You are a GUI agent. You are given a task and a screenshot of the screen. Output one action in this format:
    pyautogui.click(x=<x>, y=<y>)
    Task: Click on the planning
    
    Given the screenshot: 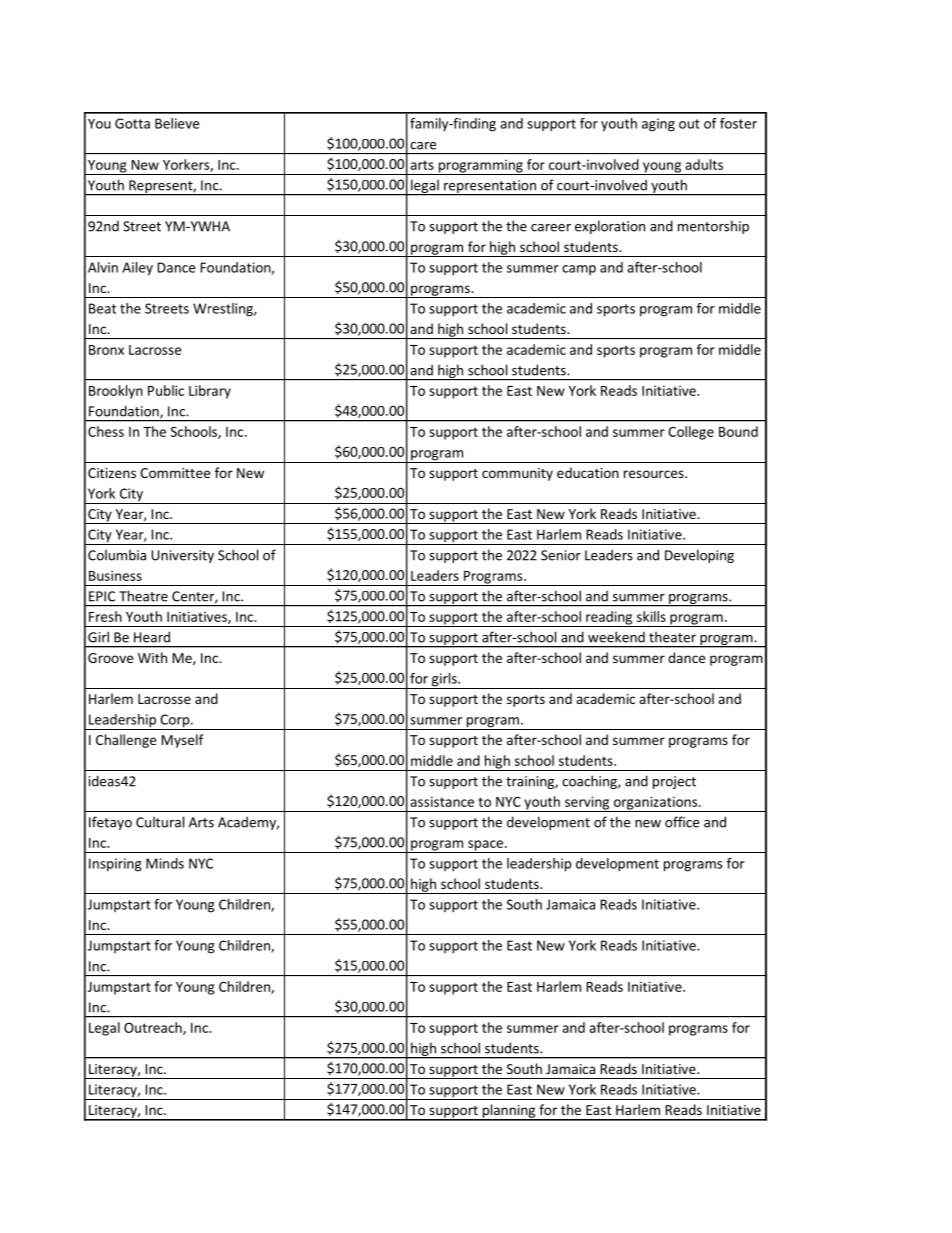 What is the action you would take?
    pyautogui.click(x=509, y=1112)
